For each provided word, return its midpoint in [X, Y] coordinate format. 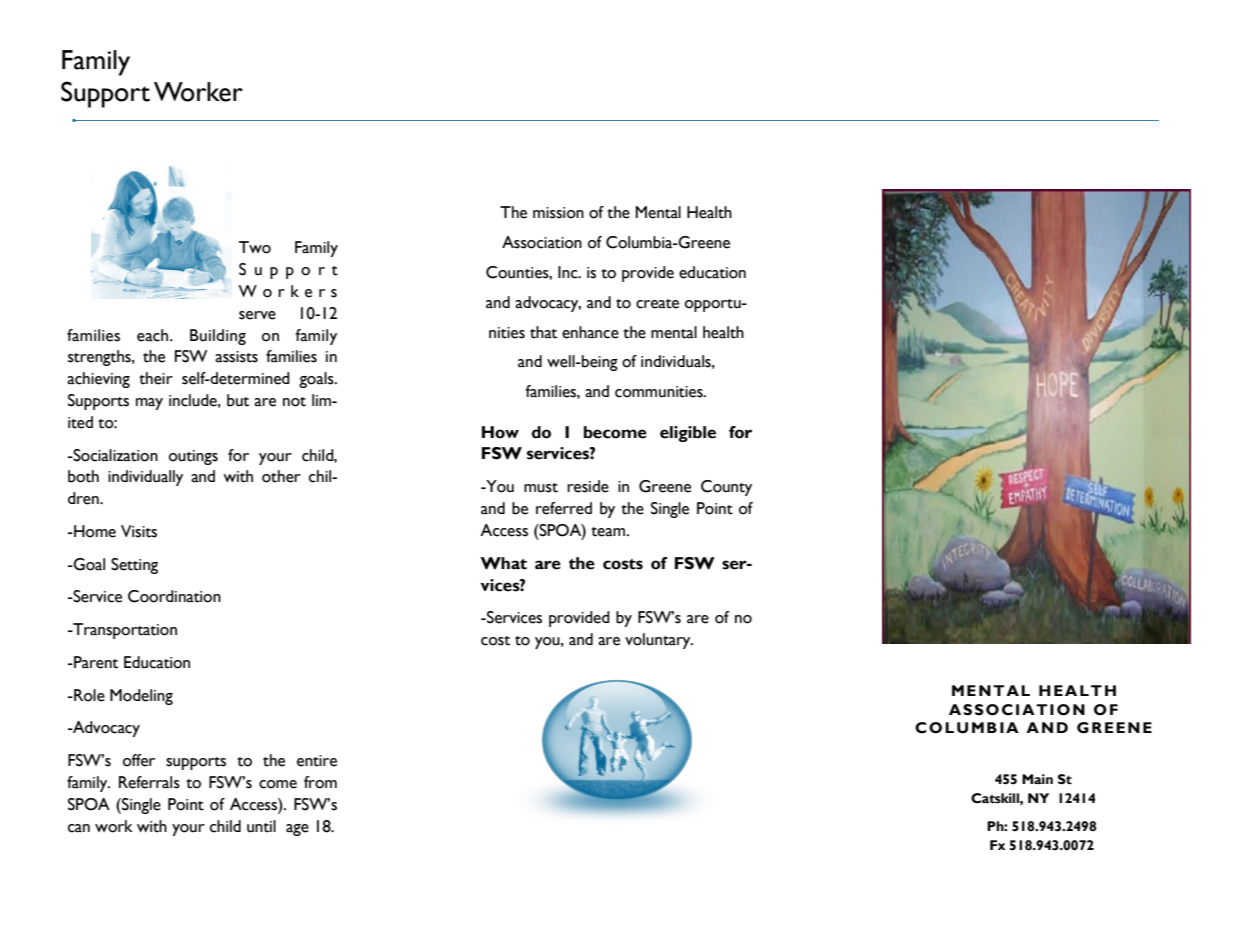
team [608, 532]
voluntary [659, 641]
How [500, 432]
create [657, 304]
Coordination [174, 596]
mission [558, 213]
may [149, 404]
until [261, 826]
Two [255, 247]
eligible [688, 434]
